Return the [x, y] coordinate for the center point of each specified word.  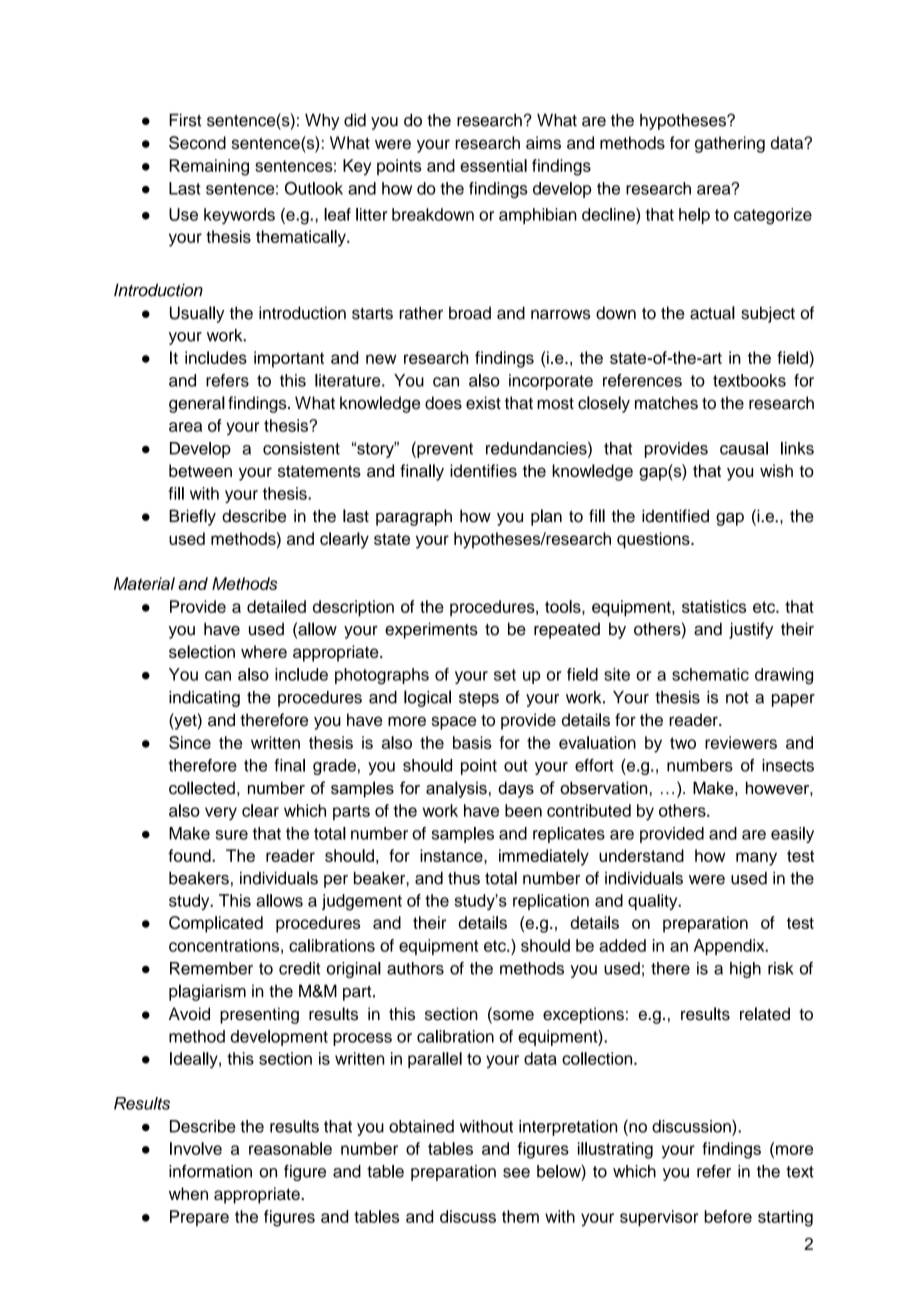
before [728, 1216]
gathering [730, 144]
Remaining [209, 167]
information [210, 1171]
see [516, 1173]
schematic [710, 674]
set [505, 675]
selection [202, 651]
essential [493, 165]
